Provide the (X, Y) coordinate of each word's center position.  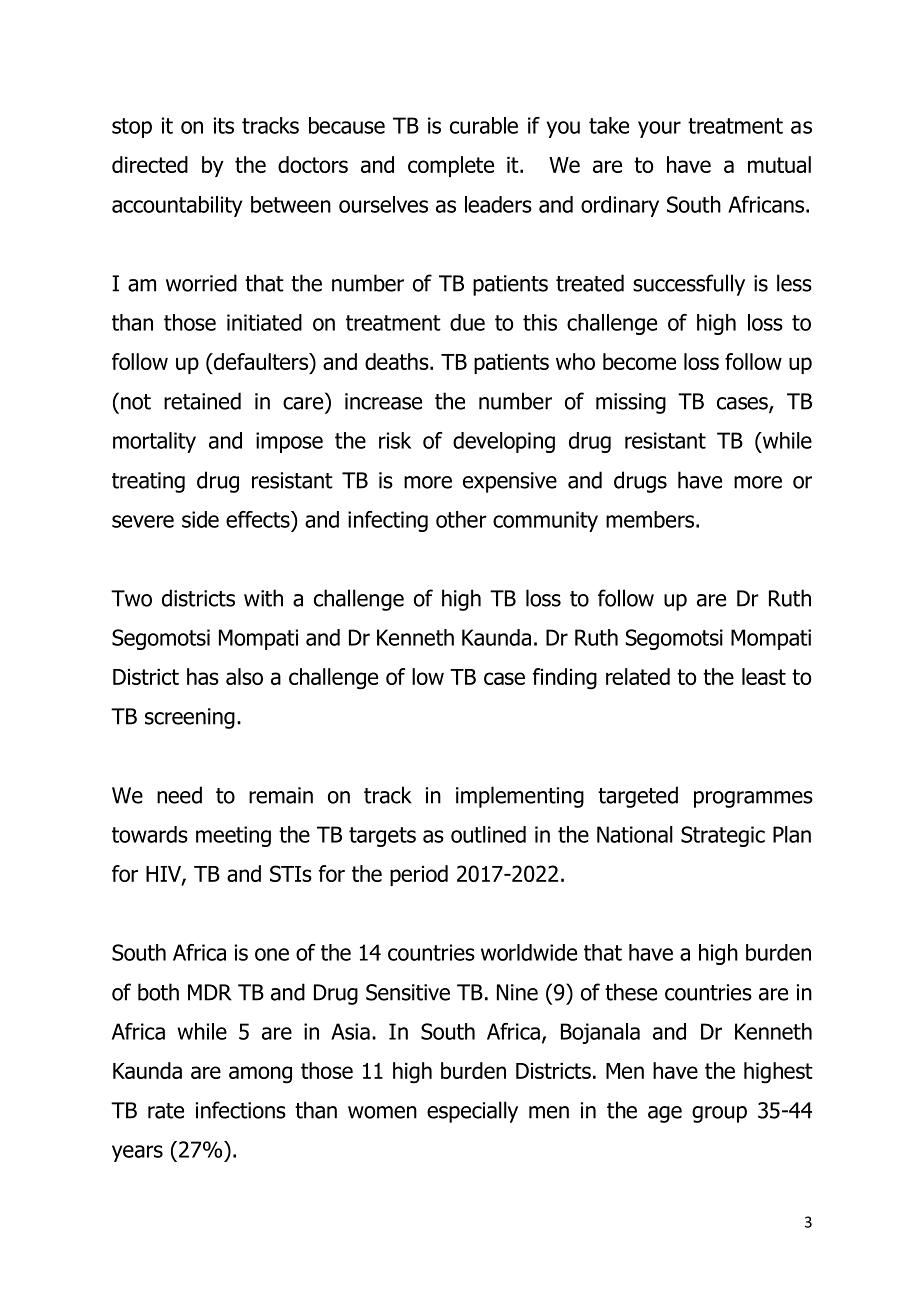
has (203, 676)
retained (202, 401)
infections (241, 1110)
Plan (792, 834)
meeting (233, 836)
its (224, 125)
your (659, 129)
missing (631, 403)
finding (564, 679)
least (764, 676)
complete (451, 166)
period (419, 875)
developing (504, 442)
